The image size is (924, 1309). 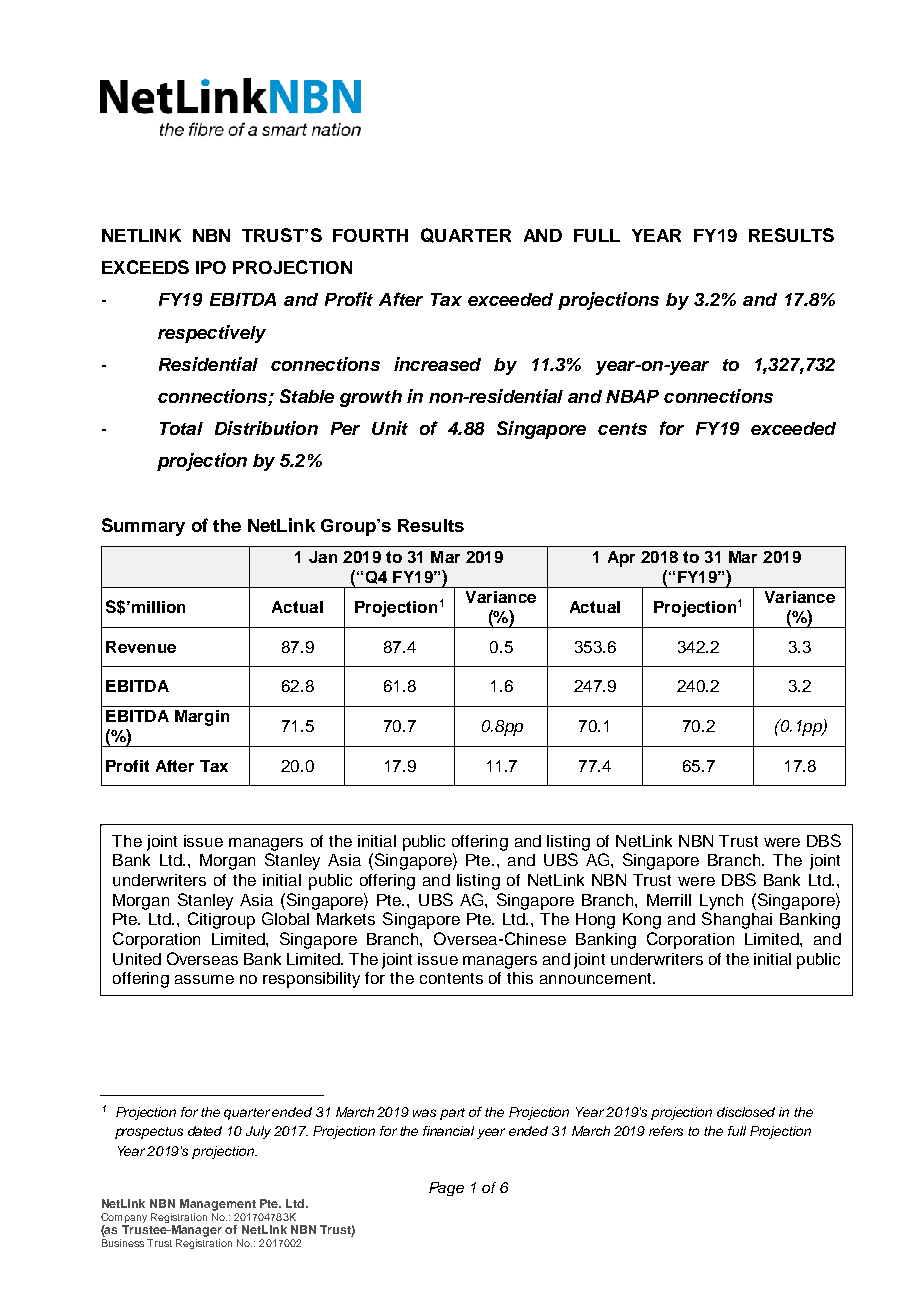 What do you see at coordinates (669, 900) in the screenshot?
I see `Merrill` at bounding box center [669, 900].
